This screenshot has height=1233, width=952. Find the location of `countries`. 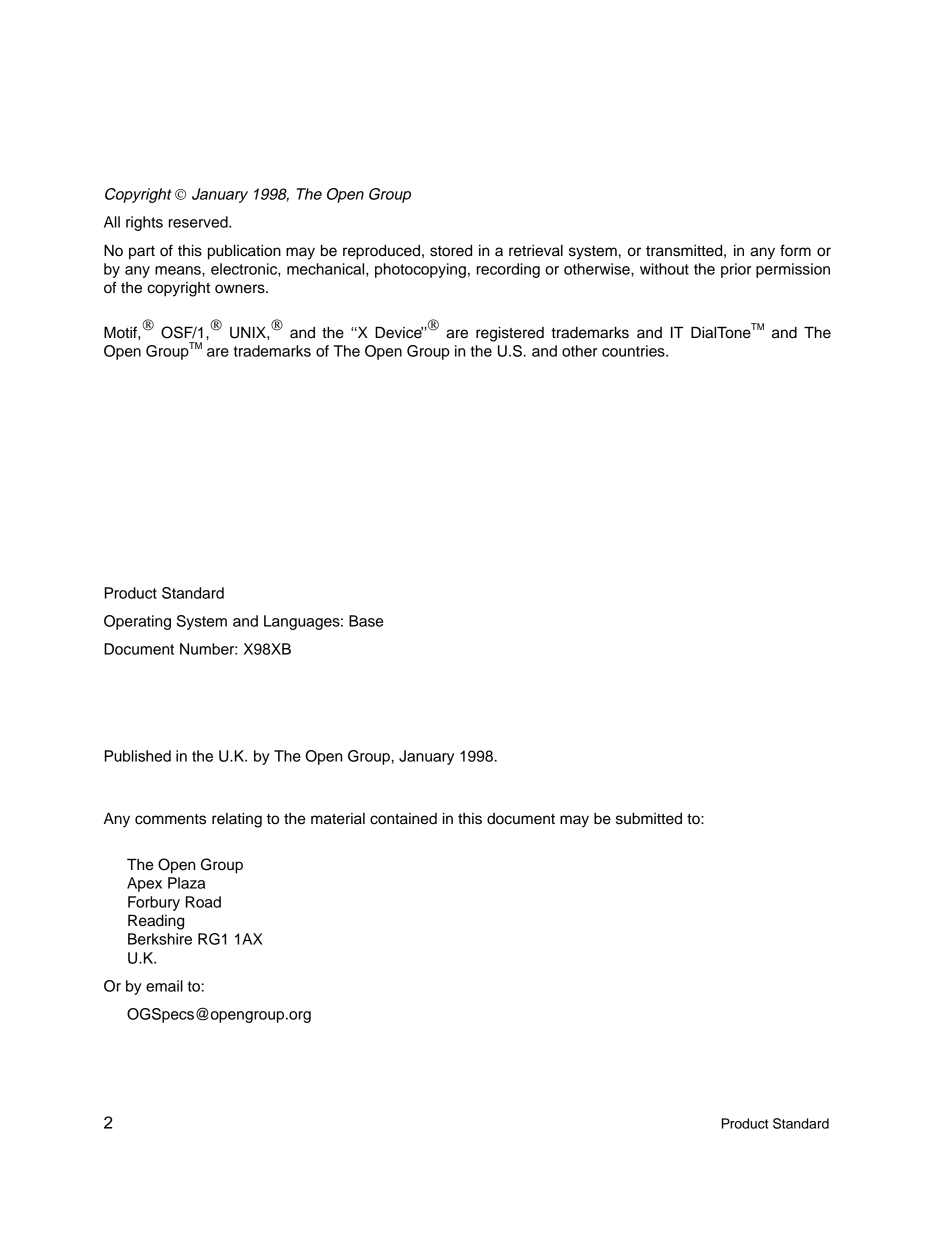

countries is located at coordinates (634, 351).
